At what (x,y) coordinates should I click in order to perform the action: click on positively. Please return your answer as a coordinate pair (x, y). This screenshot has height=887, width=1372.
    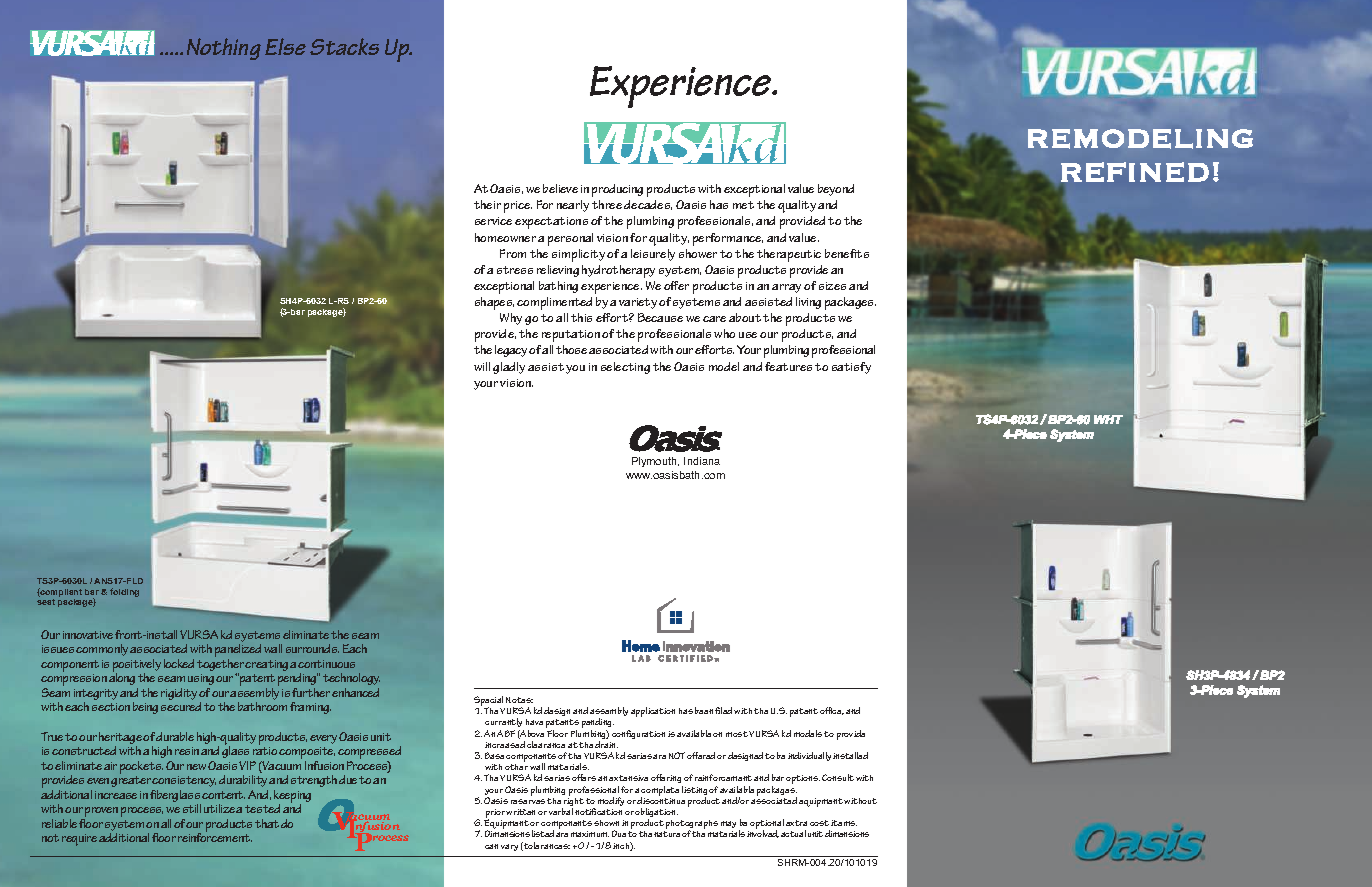
    Looking at the image, I should click on (137, 667).
